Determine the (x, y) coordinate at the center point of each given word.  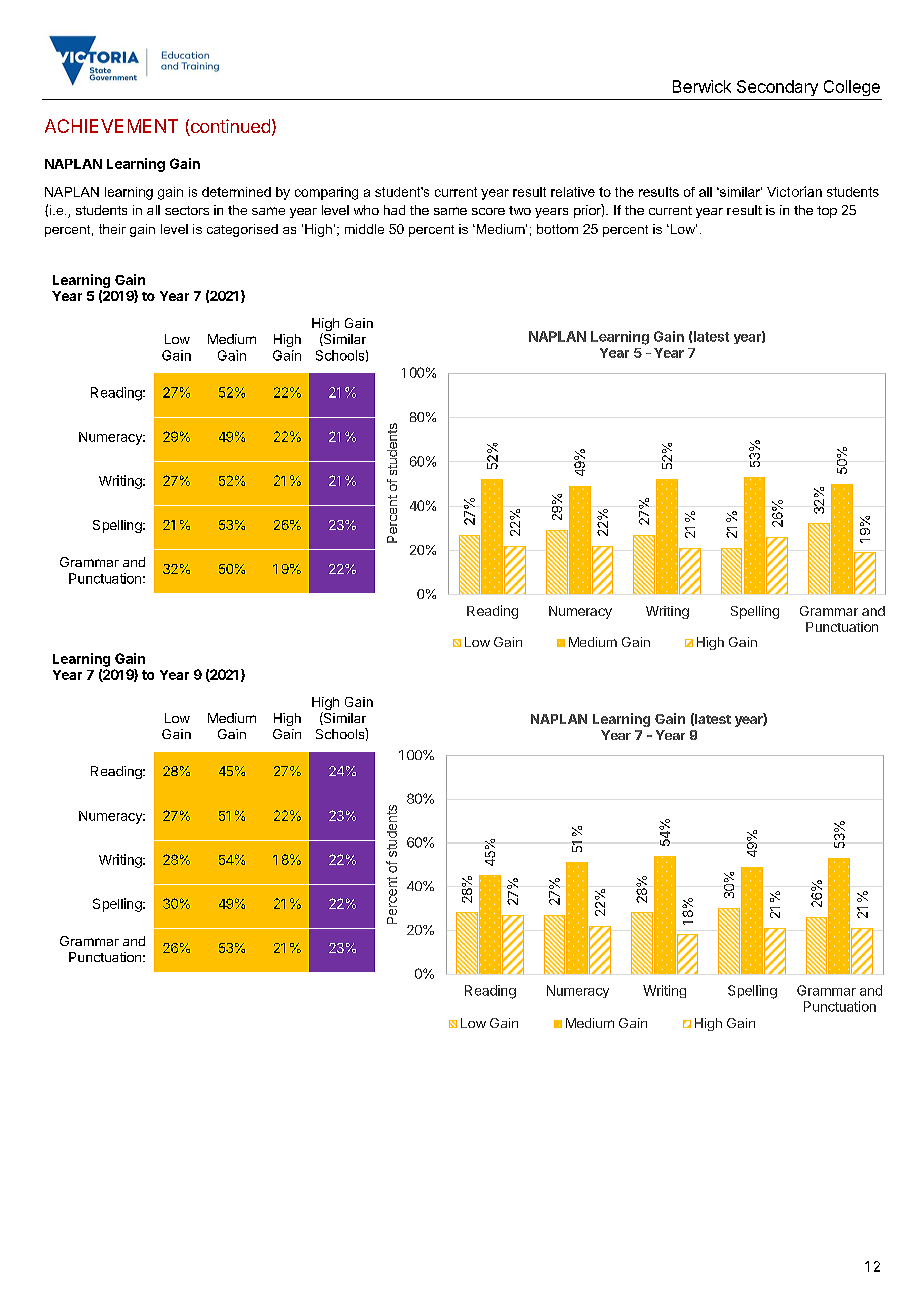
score (488, 211)
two (520, 210)
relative (573, 192)
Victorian (794, 191)
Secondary (777, 88)
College (852, 88)
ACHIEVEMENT (111, 126)
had (394, 210)
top (827, 212)
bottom (557, 229)
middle (364, 229)
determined (236, 192)
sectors (187, 210)
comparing (326, 193)
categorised (242, 230)
